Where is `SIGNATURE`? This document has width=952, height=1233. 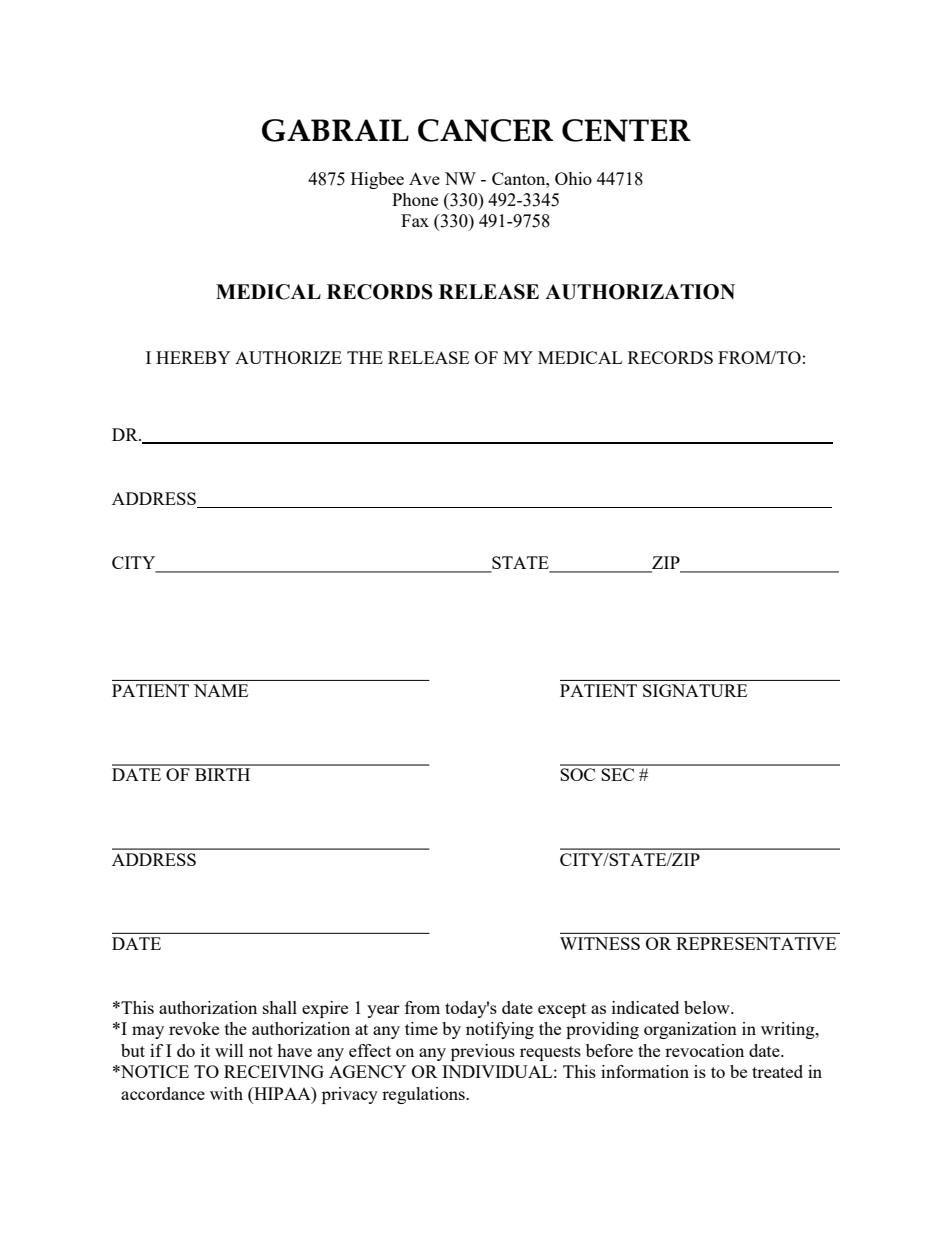
SIGNATURE is located at coordinates (695, 690).
